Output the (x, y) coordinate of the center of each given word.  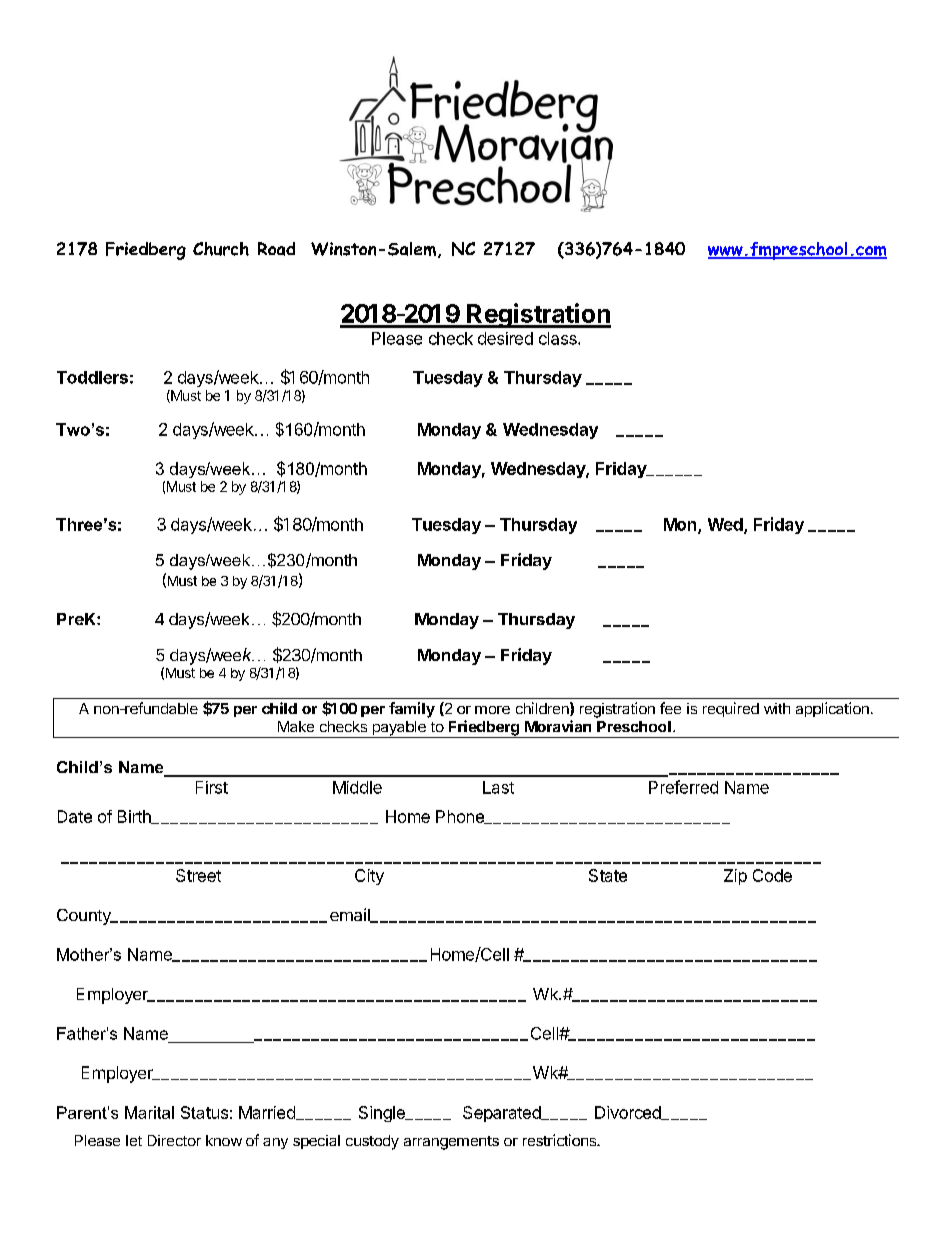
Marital (149, 1112)
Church (221, 249)
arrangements (451, 1143)
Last (498, 787)
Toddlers (92, 377)
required (731, 709)
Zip (735, 877)
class (559, 338)
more (492, 710)
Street (198, 875)
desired (505, 338)
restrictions (561, 1140)
